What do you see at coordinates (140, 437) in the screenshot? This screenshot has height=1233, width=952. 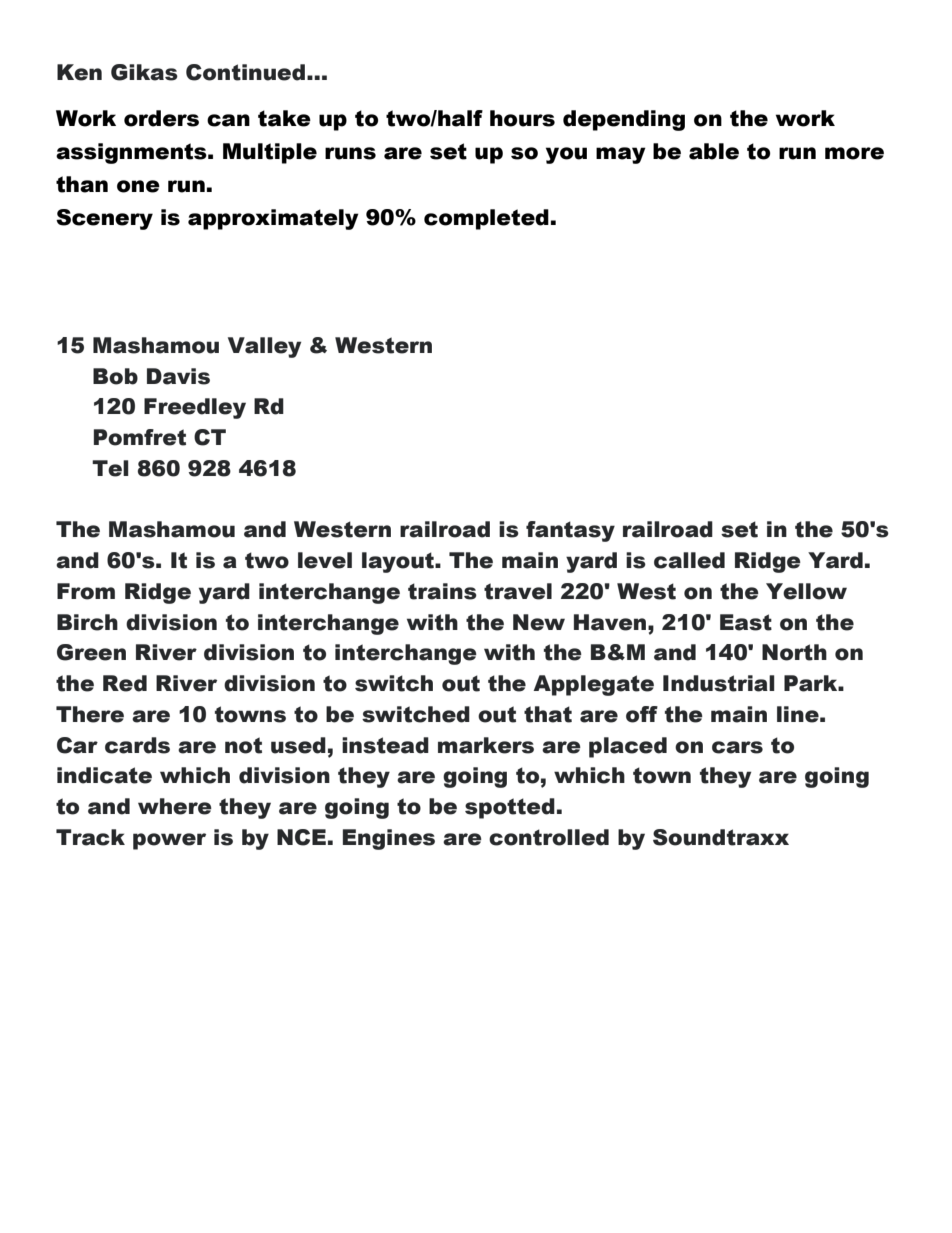 I see `Pomfret` at bounding box center [140, 437].
